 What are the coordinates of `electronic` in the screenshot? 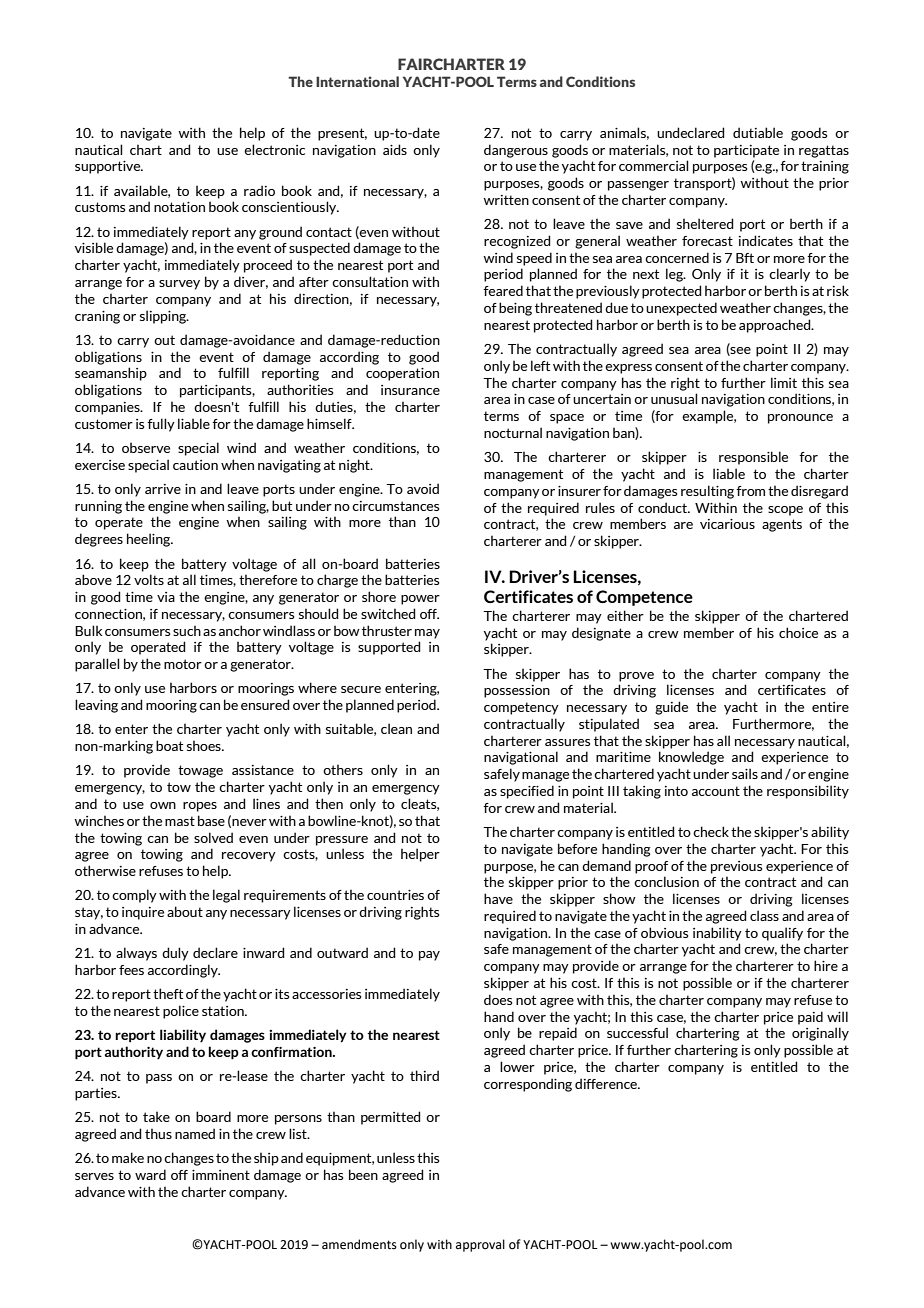 It's located at (274, 149).
